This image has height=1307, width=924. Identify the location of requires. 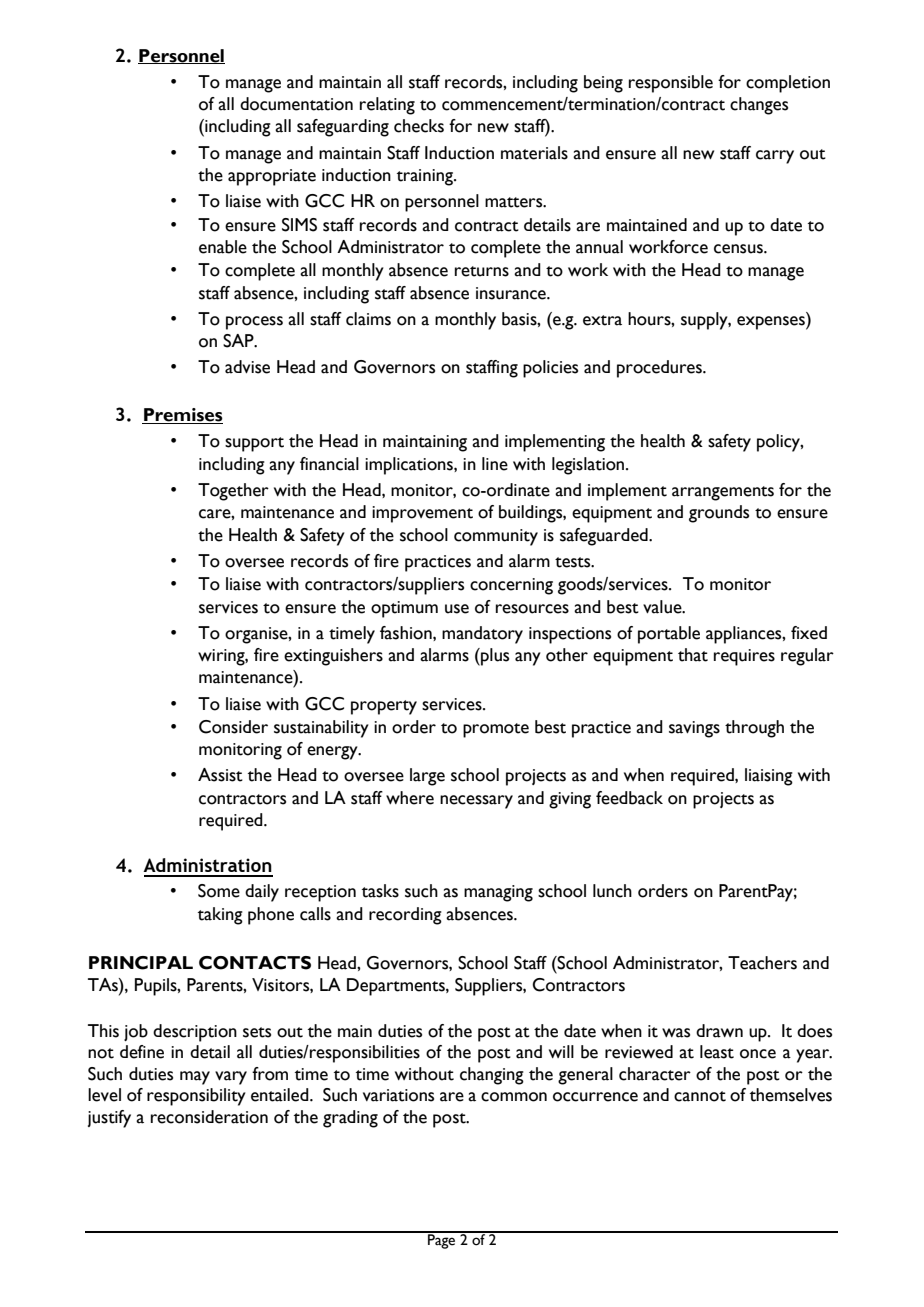
(744, 657).
